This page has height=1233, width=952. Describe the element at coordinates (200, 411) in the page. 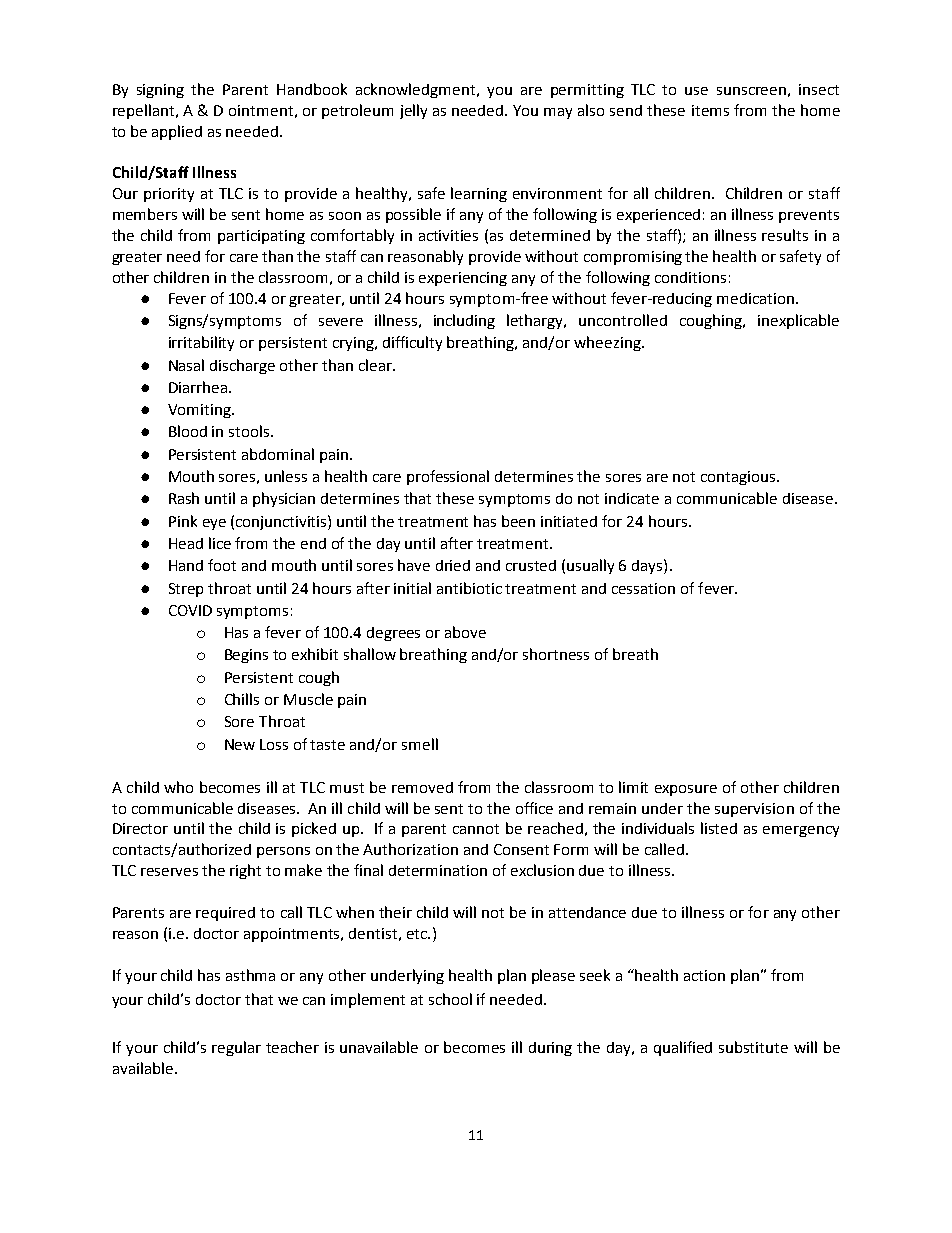

I see `Vomiting` at that location.
